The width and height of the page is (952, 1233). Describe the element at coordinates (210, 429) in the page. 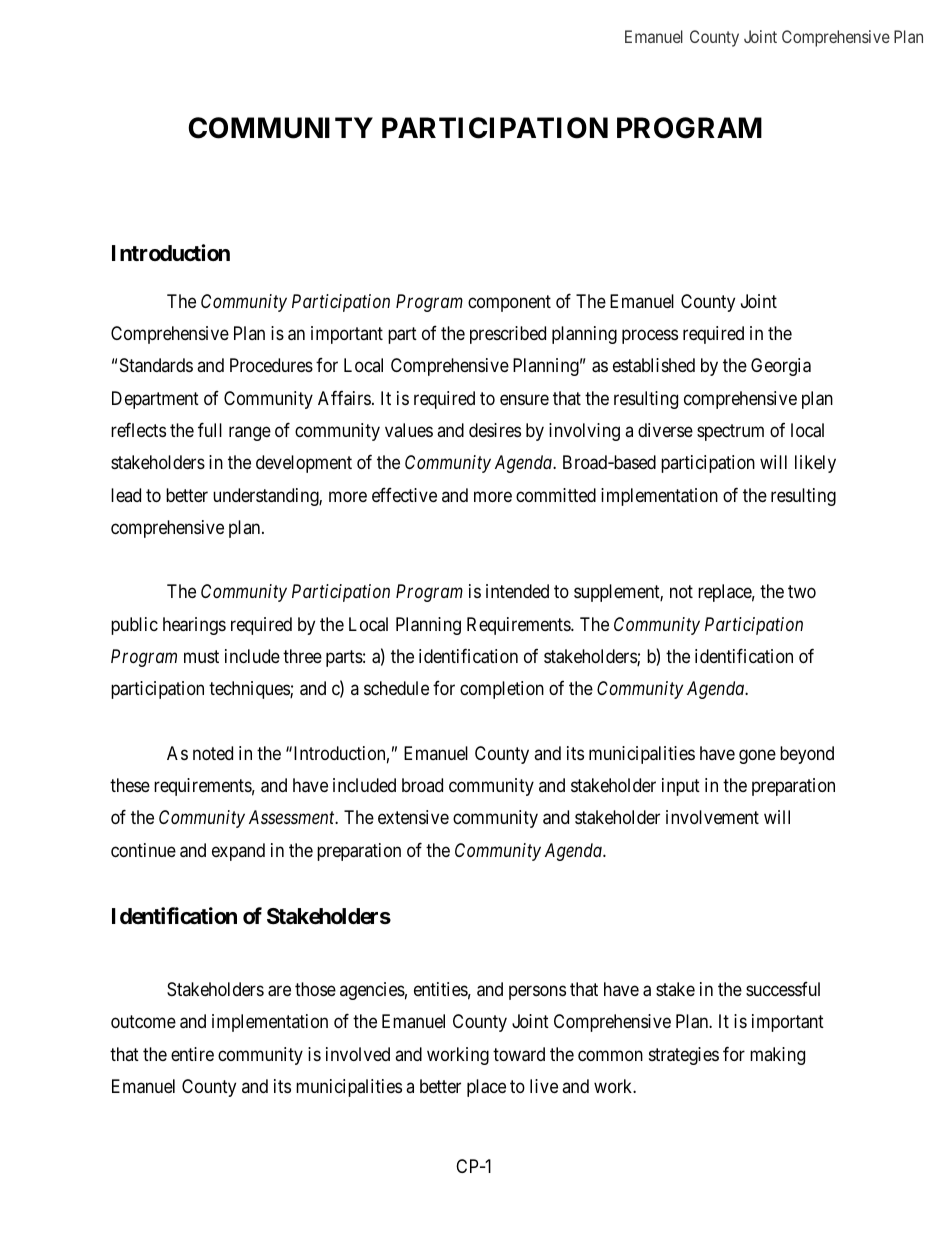

I see `full` at that location.
